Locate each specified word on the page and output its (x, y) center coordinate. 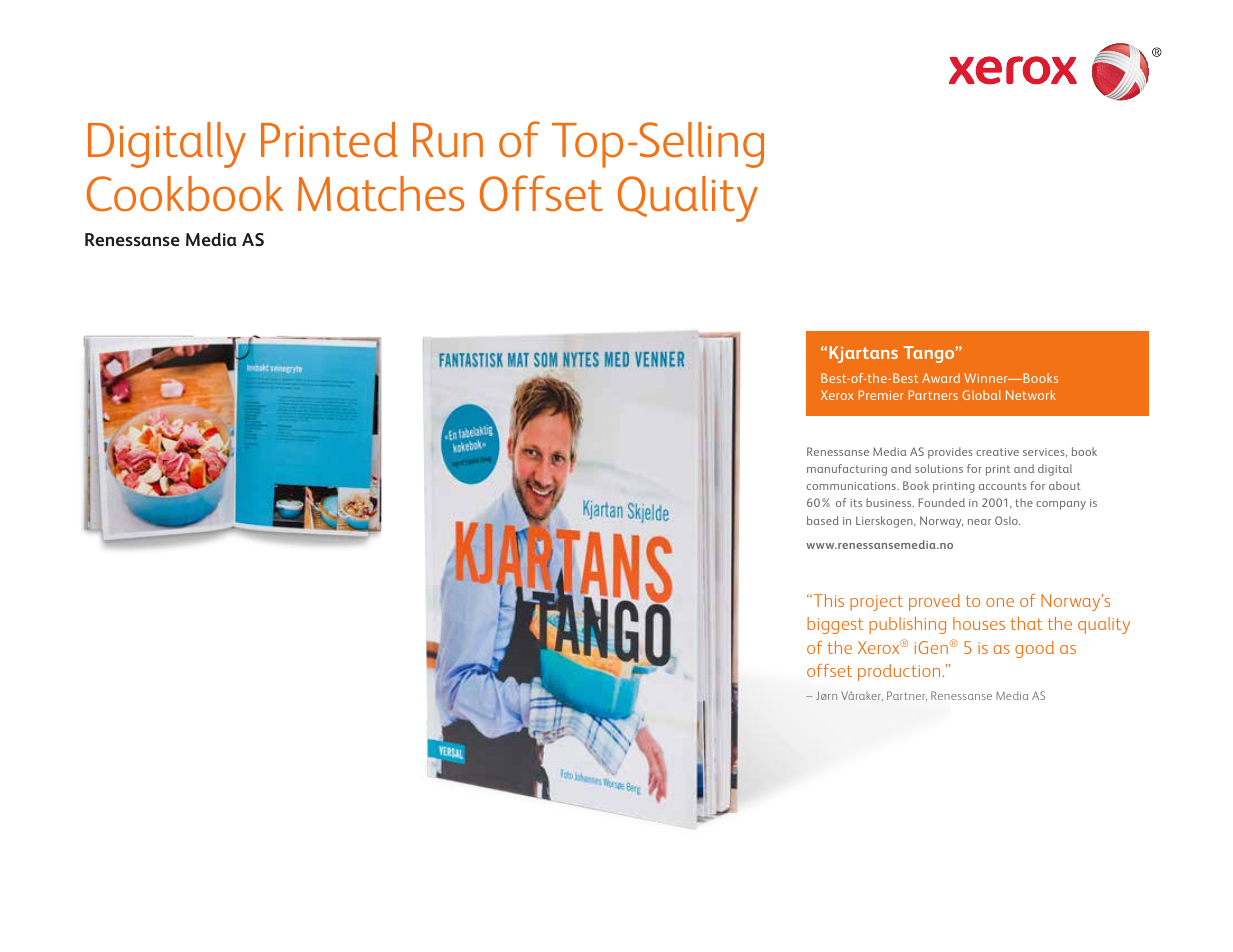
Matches (381, 194)
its (856, 503)
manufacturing (847, 470)
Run (448, 140)
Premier (881, 395)
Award (941, 378)
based (823, 520)
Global (981, 395)
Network (1031, 395)
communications (852, 486)
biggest (835, 625)
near (979, 522)
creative (997, 452)
